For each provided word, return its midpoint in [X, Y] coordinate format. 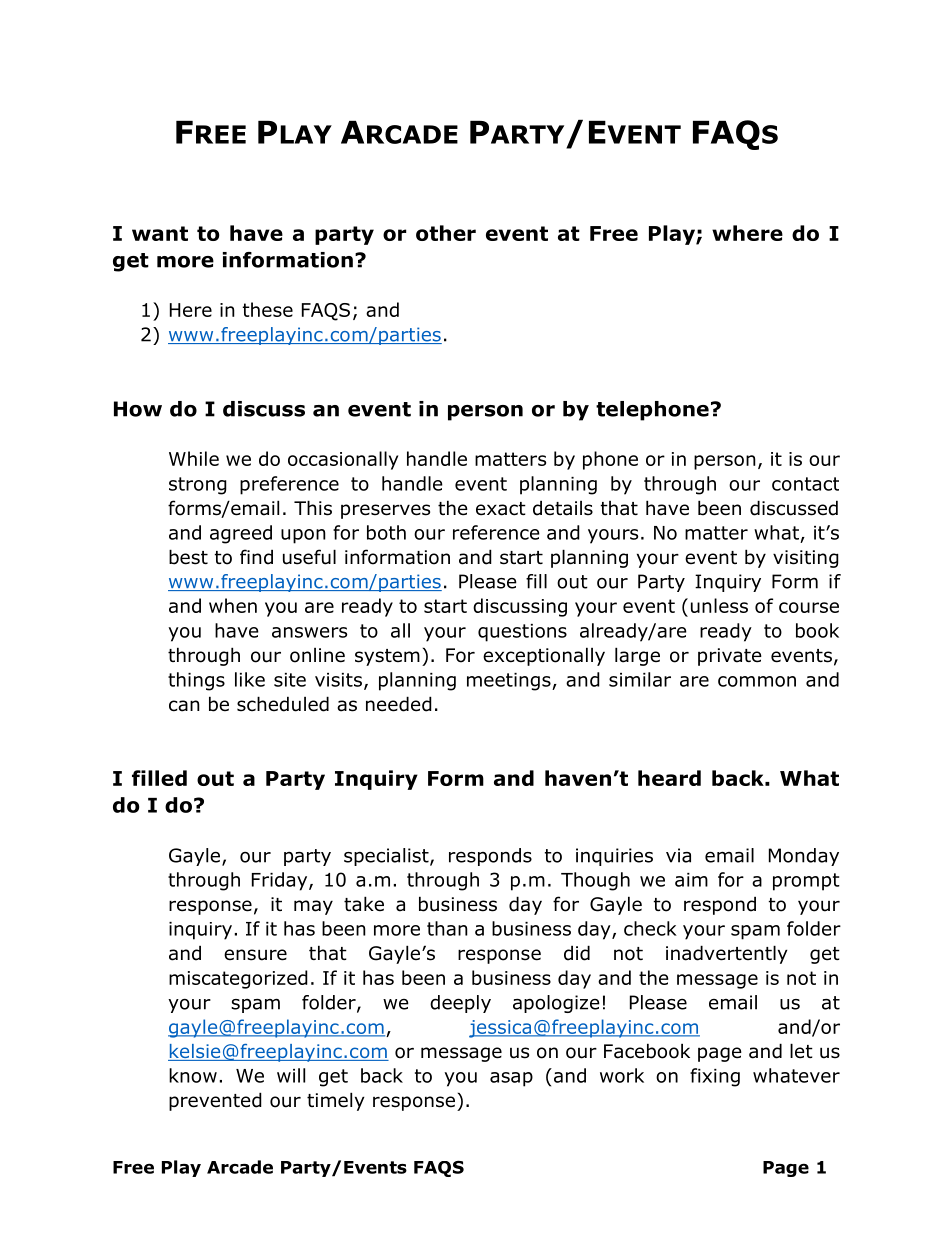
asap [511, 1079]
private [730, 657]
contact [805, 484]
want [160, 233]
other [446, 233]
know [193, 1075]
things [196, 681]
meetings [510, 682]
